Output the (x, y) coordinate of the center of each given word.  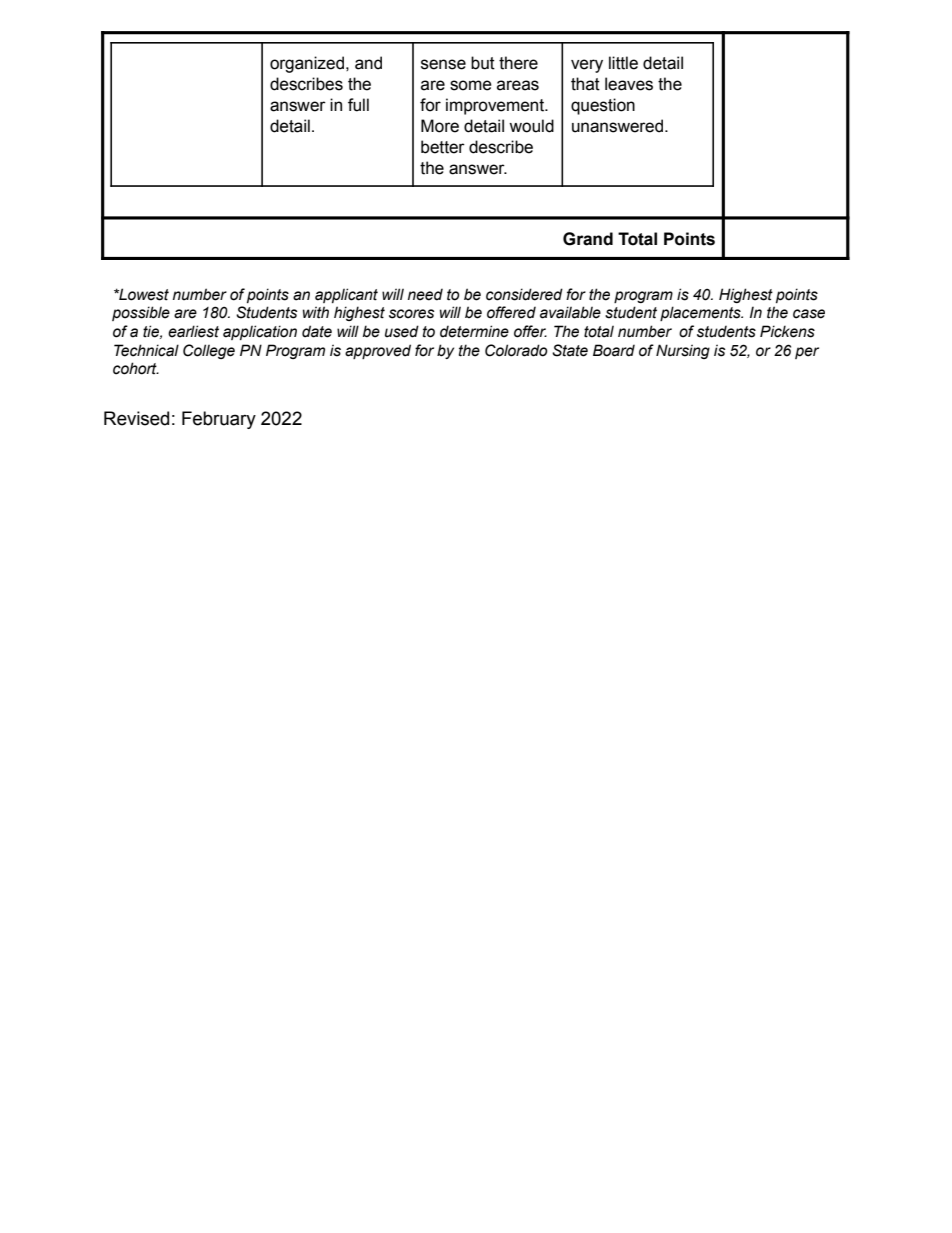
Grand (588, 239)
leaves (629, 84)
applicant (346, 295)
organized (307, 64)
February (219, 420)
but (483, 63)
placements (701, 313)
